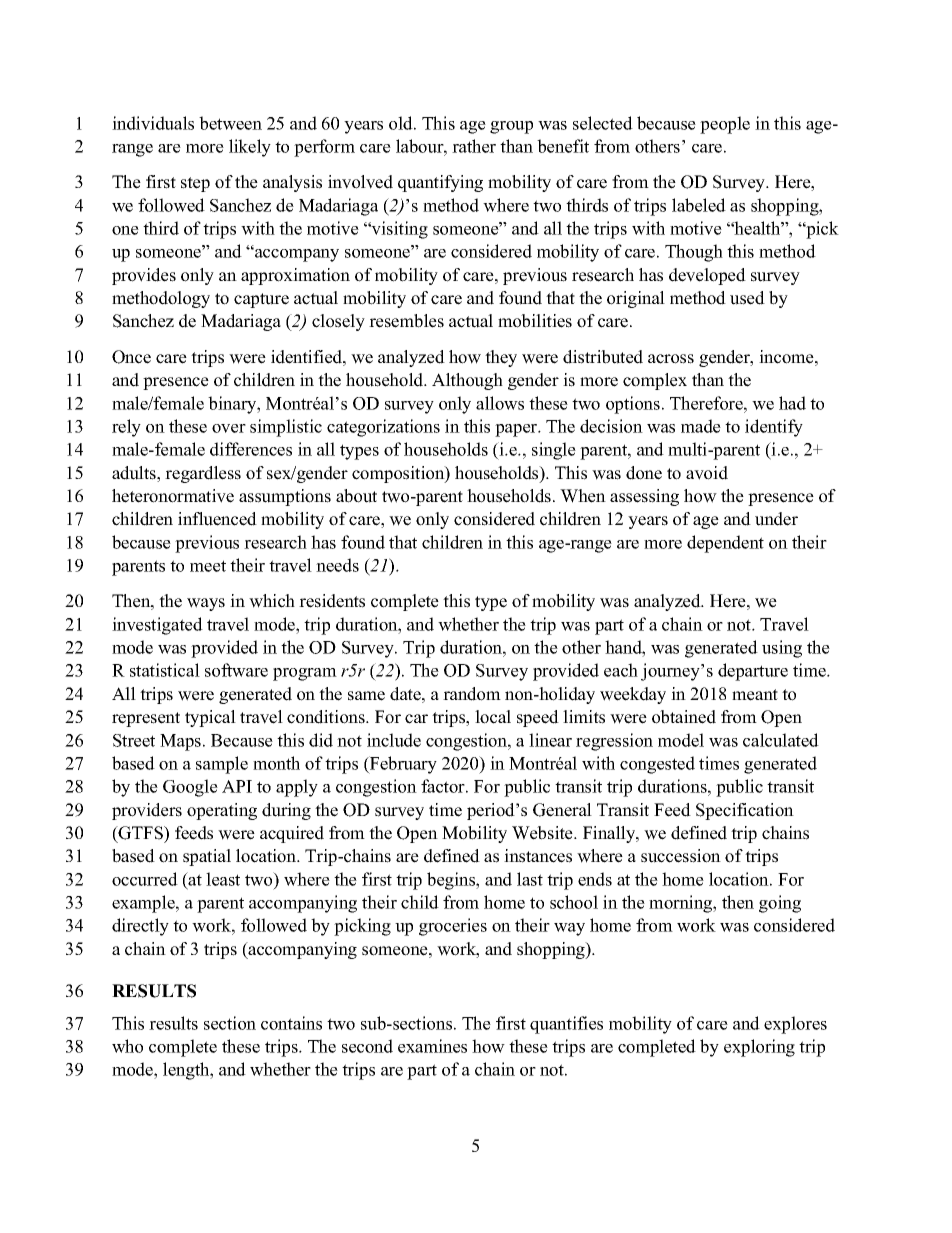 The image size is (952, 1233). I want to click on February, so click(402, 765).
